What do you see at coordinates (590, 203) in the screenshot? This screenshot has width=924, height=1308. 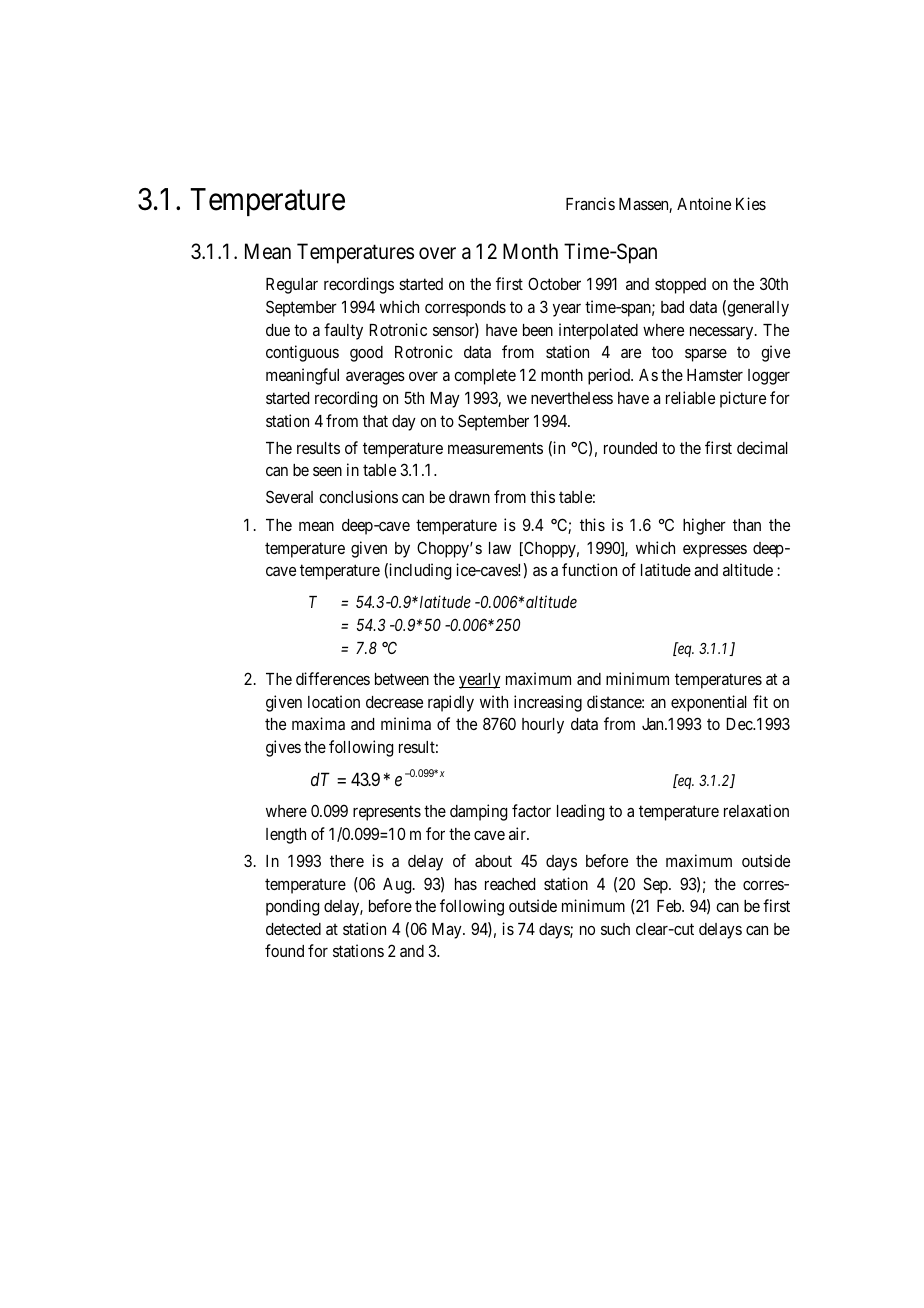 I see `Francis` at bounding box center [590, 203].
